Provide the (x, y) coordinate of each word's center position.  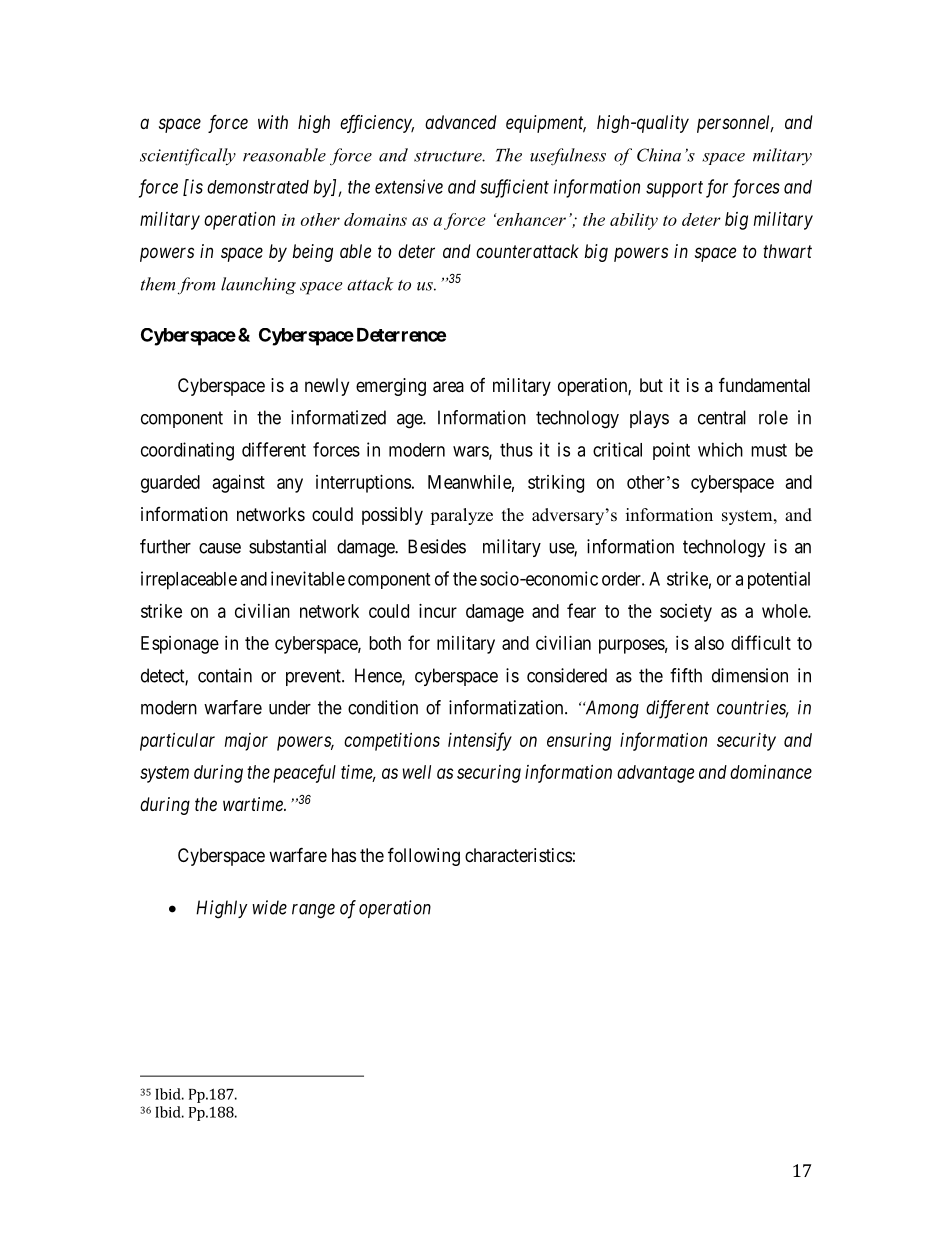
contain (225, 675)
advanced (461, 122)
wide (269, 907)
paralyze (461, 516)
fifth (686, 675)
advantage (655, 774)
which (720, 449)
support (674, 189)
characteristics (518, 855)
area (448, 387)
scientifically (188, 157)
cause (220, 548)
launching (258, 286)
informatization (507, 707)
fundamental (764, 385)
